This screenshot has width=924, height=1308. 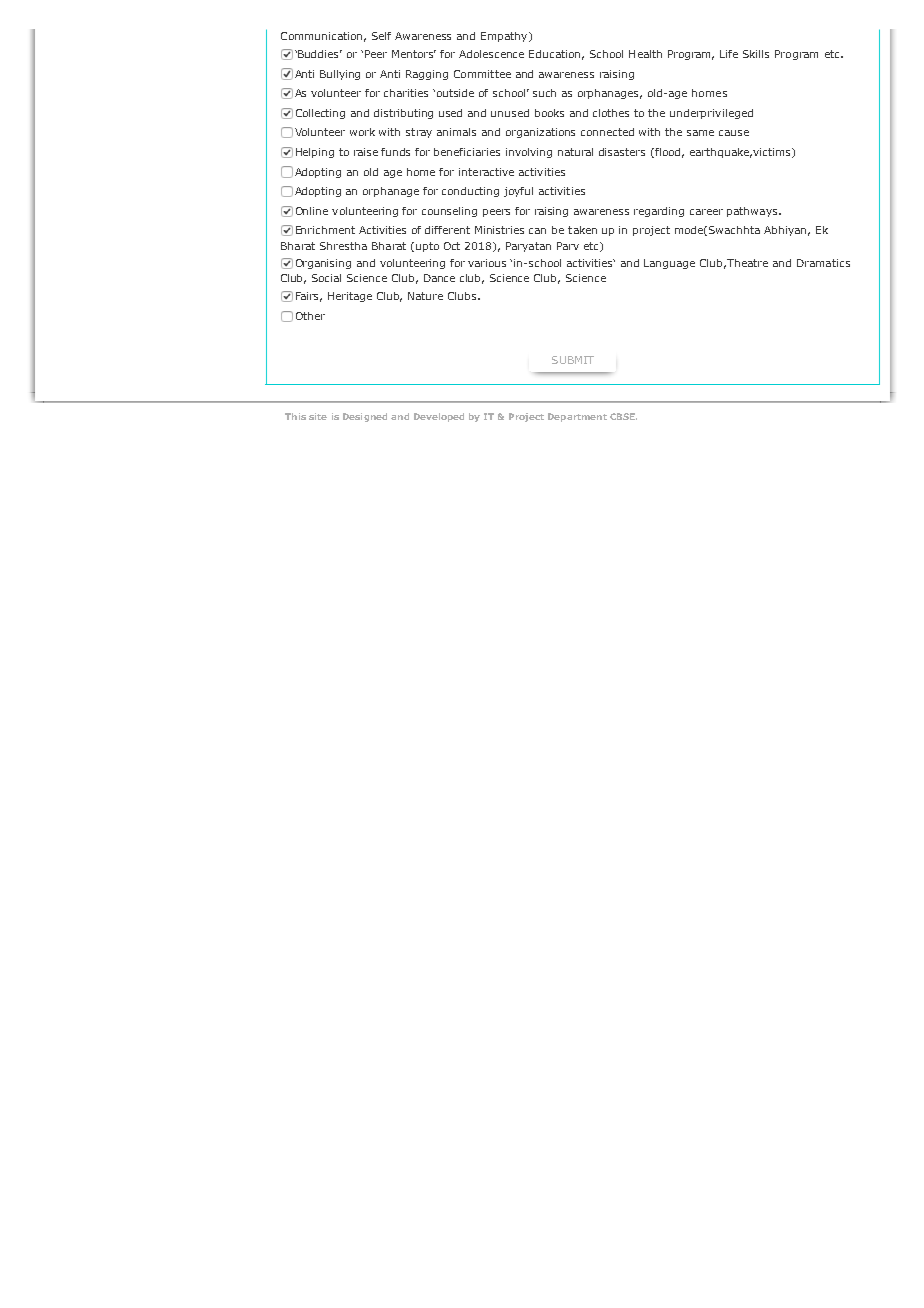 I want to click on Self, so click(x=381, y=36).
